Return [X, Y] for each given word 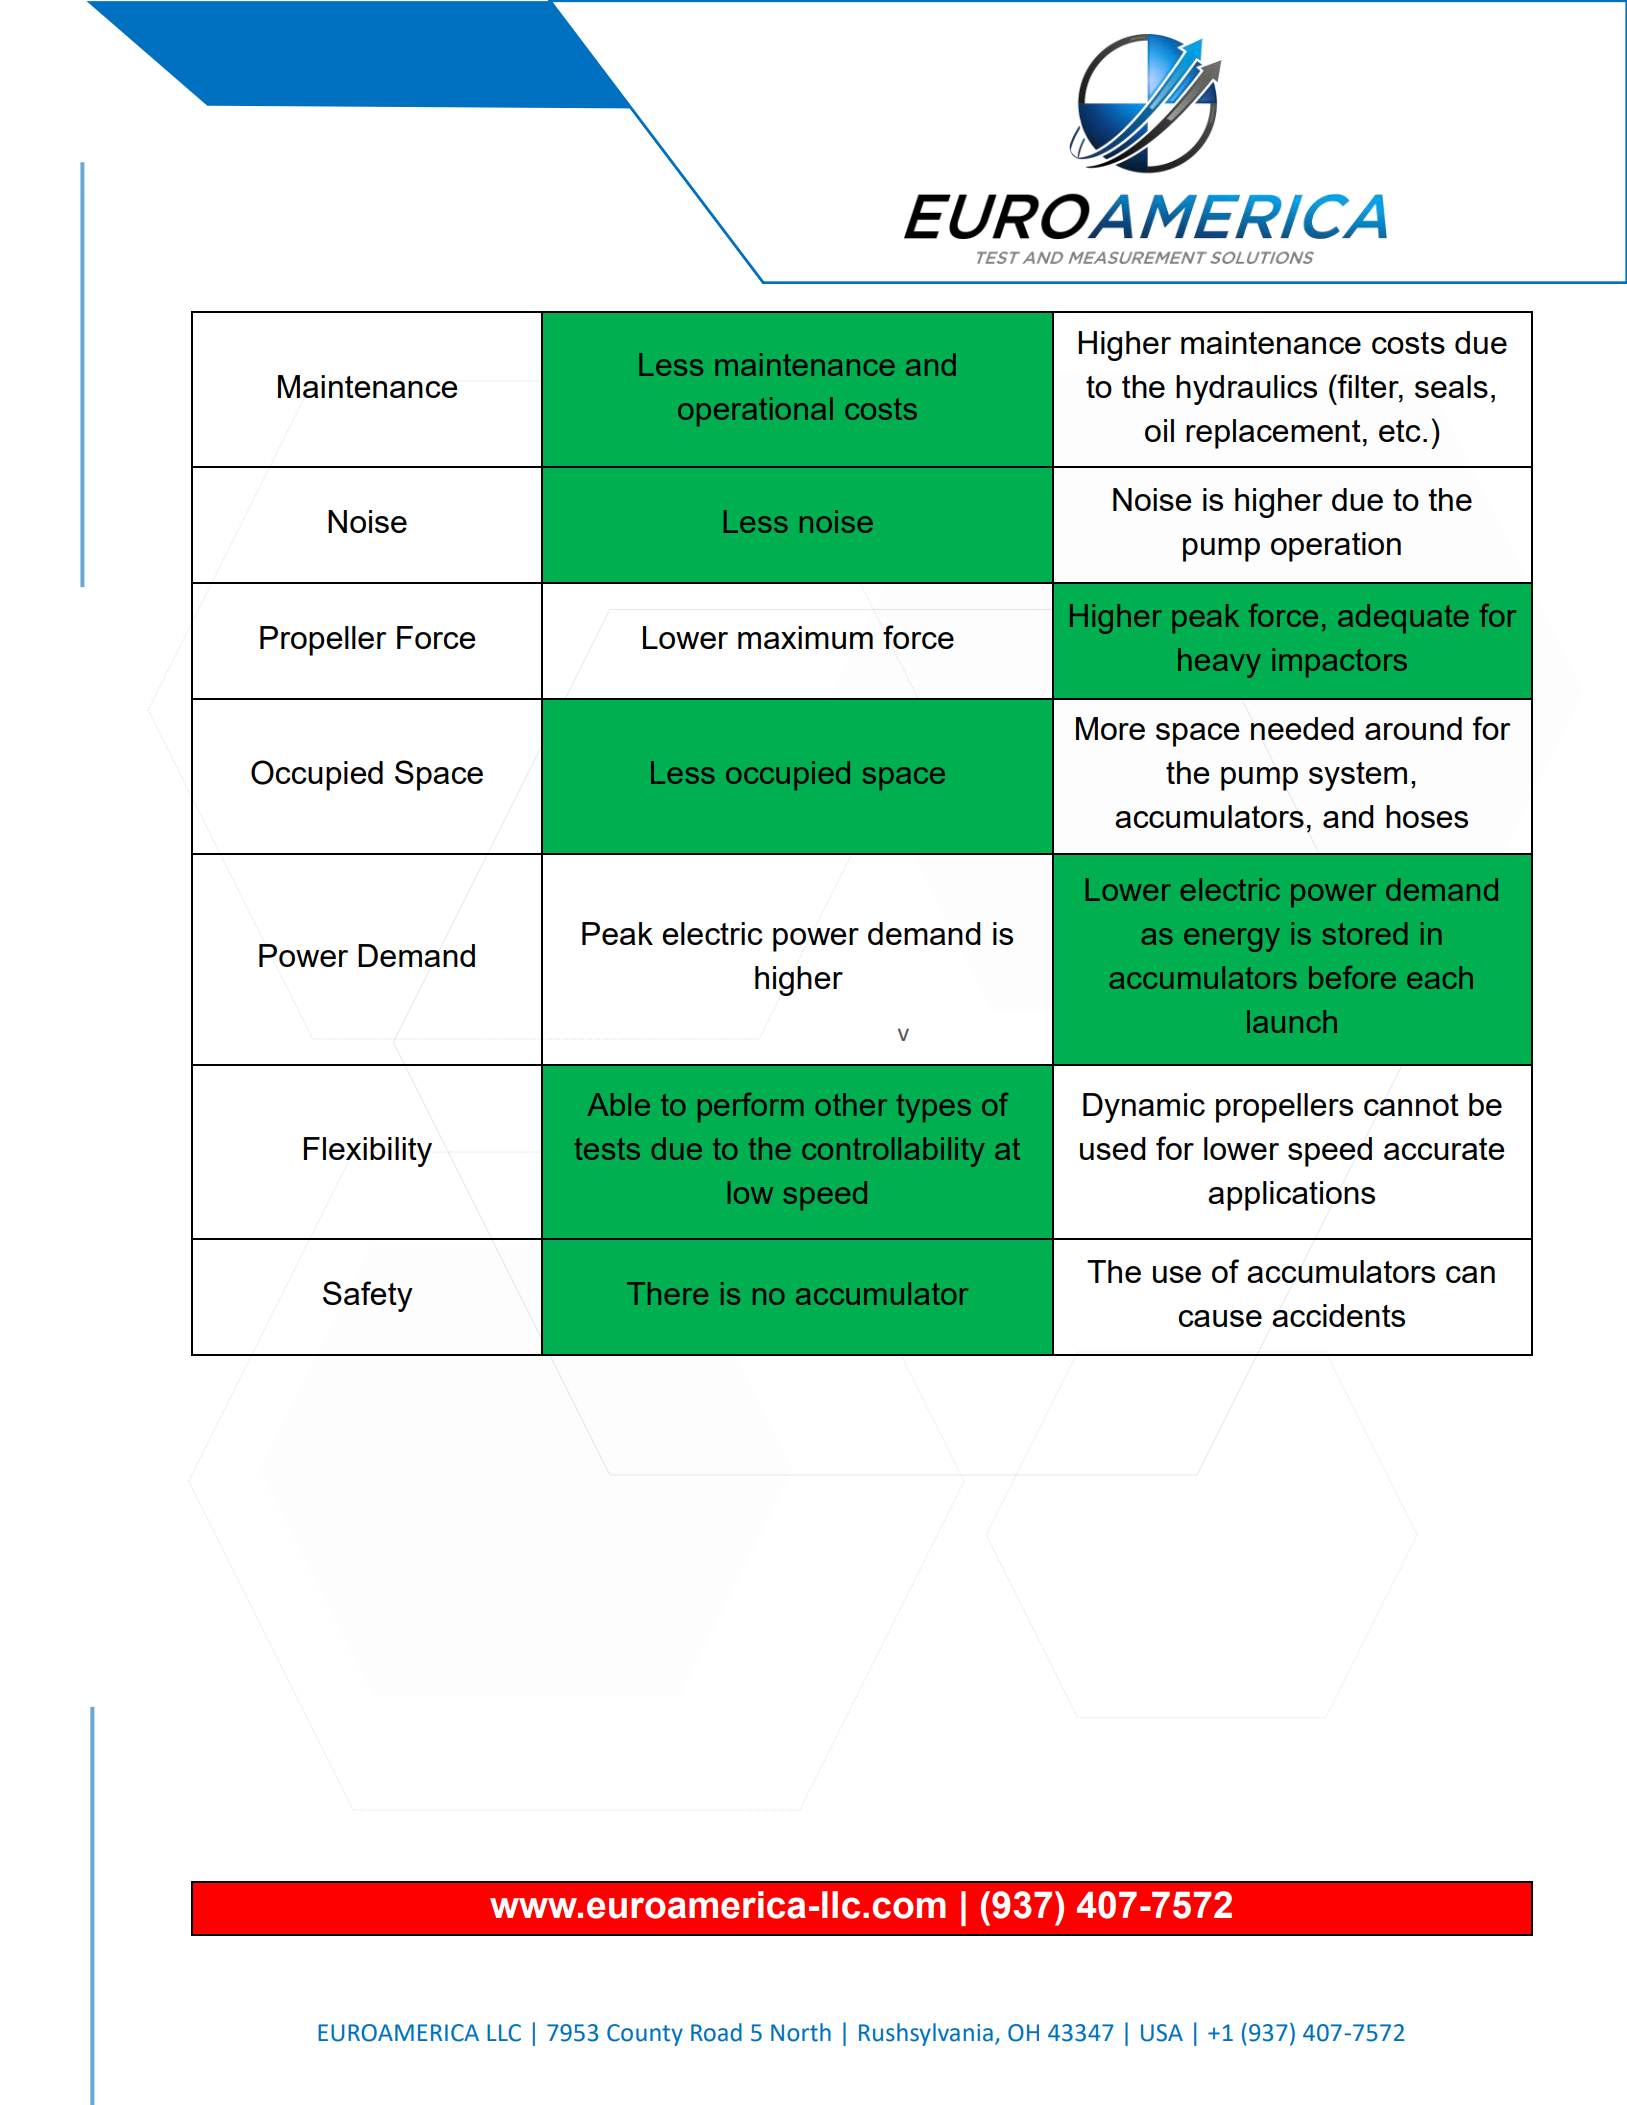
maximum [805, 637]
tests [607, 1149]
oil [1159, 430]
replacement [1273, 434]
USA [1162, 2033]
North [801, 2032]
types [933, 1108]
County [645, 2035]
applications [1291, 1196]
